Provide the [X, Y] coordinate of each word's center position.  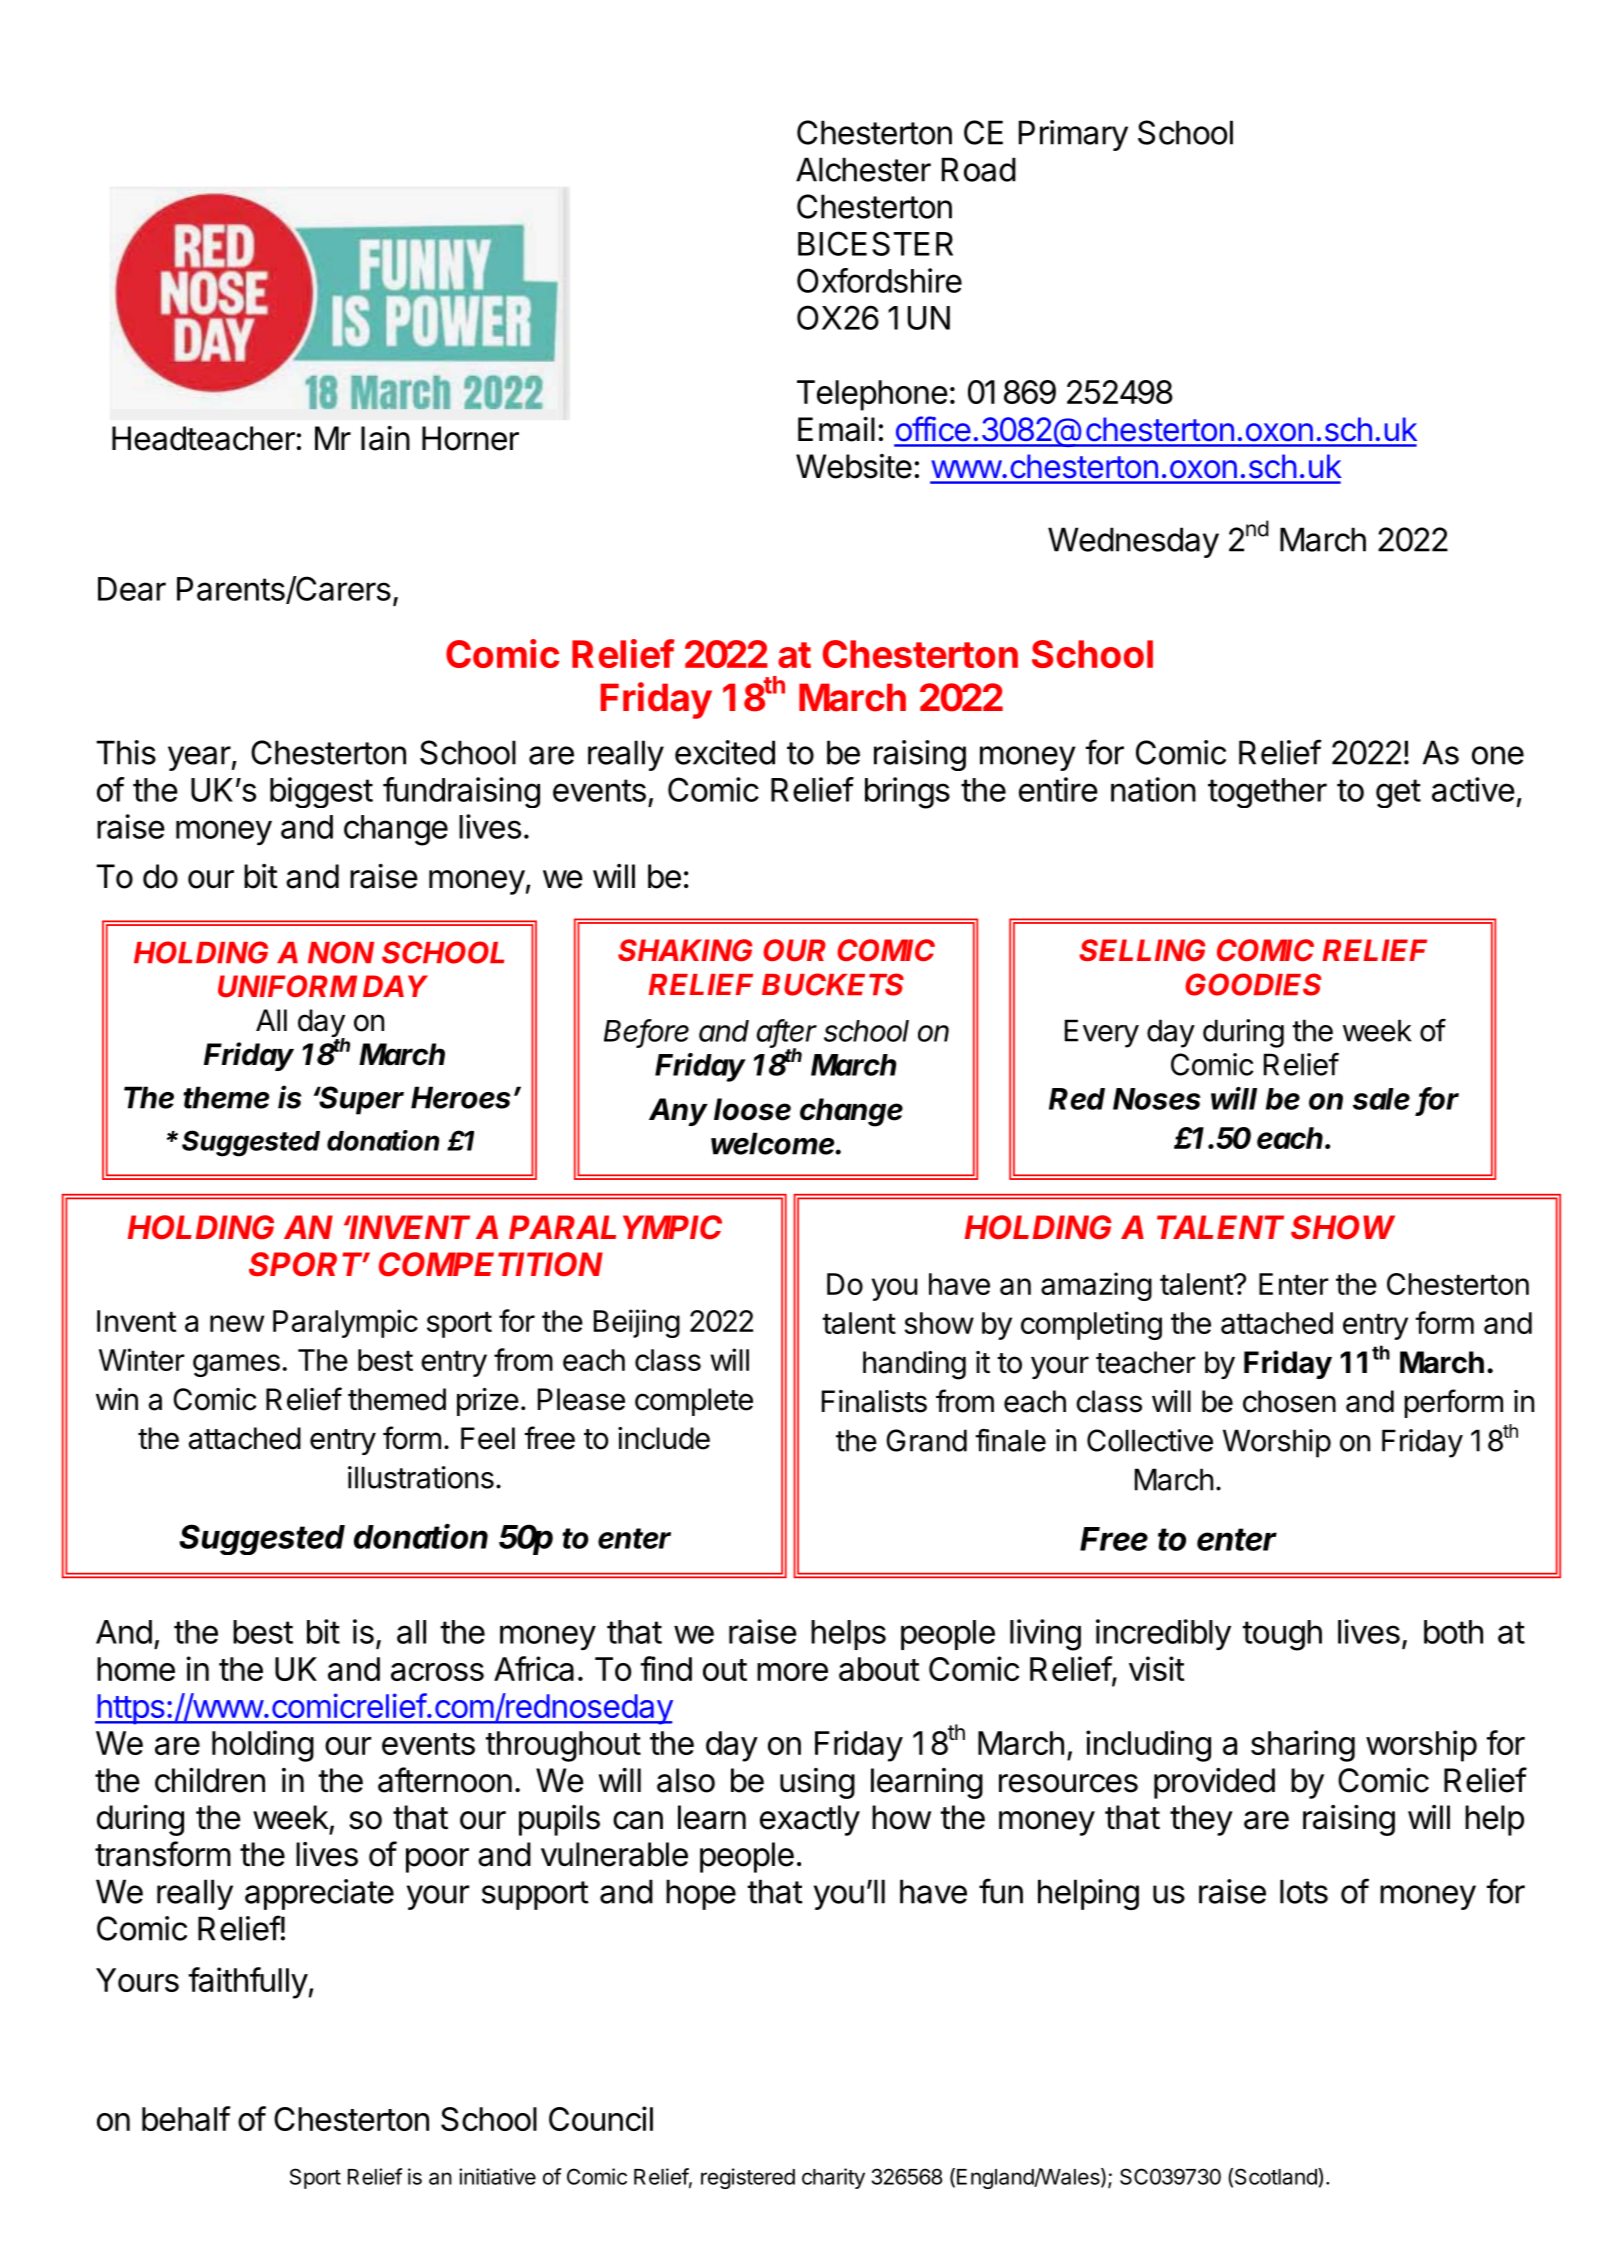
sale [1381, 1099]
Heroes [460, 1097]
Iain [385, 438]
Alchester [863, 169]
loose [752, 1109]
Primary [1073, 135]
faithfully [248, 1983]
